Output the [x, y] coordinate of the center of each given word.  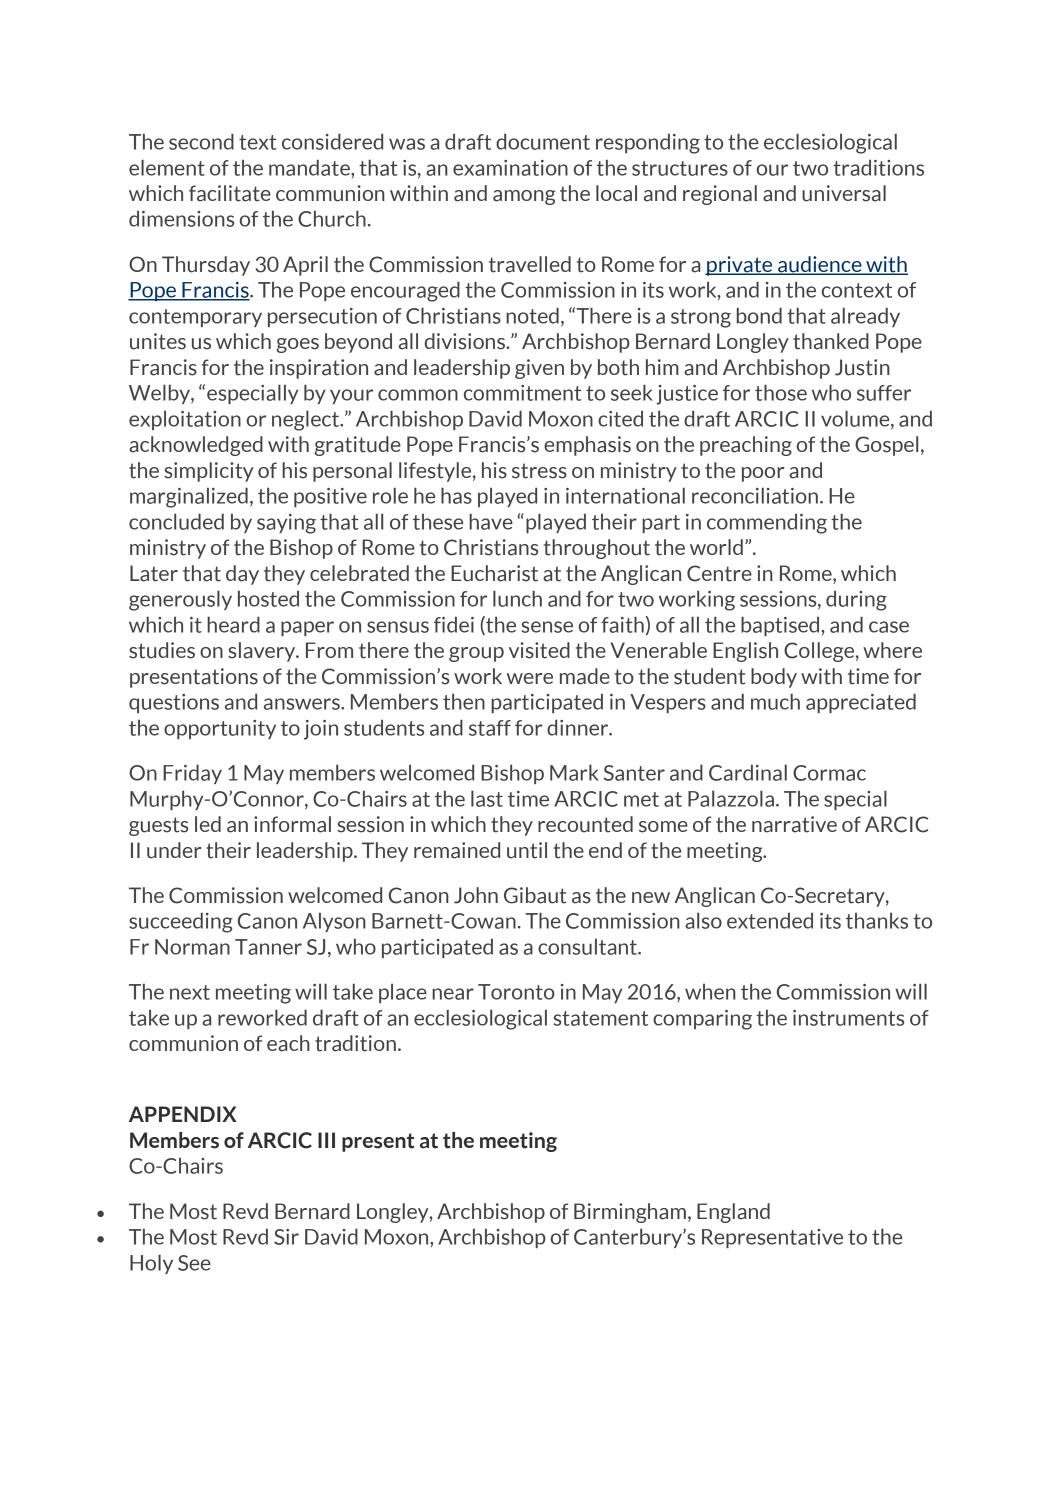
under [174, 850]
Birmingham [630, 1213]
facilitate [230, 193]
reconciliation [755, 495]
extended [770, 920]
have [491, 521]
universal [844, 193]
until [527, 850]
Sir [286, 1237]
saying [286, 524]
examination [510, 168]
